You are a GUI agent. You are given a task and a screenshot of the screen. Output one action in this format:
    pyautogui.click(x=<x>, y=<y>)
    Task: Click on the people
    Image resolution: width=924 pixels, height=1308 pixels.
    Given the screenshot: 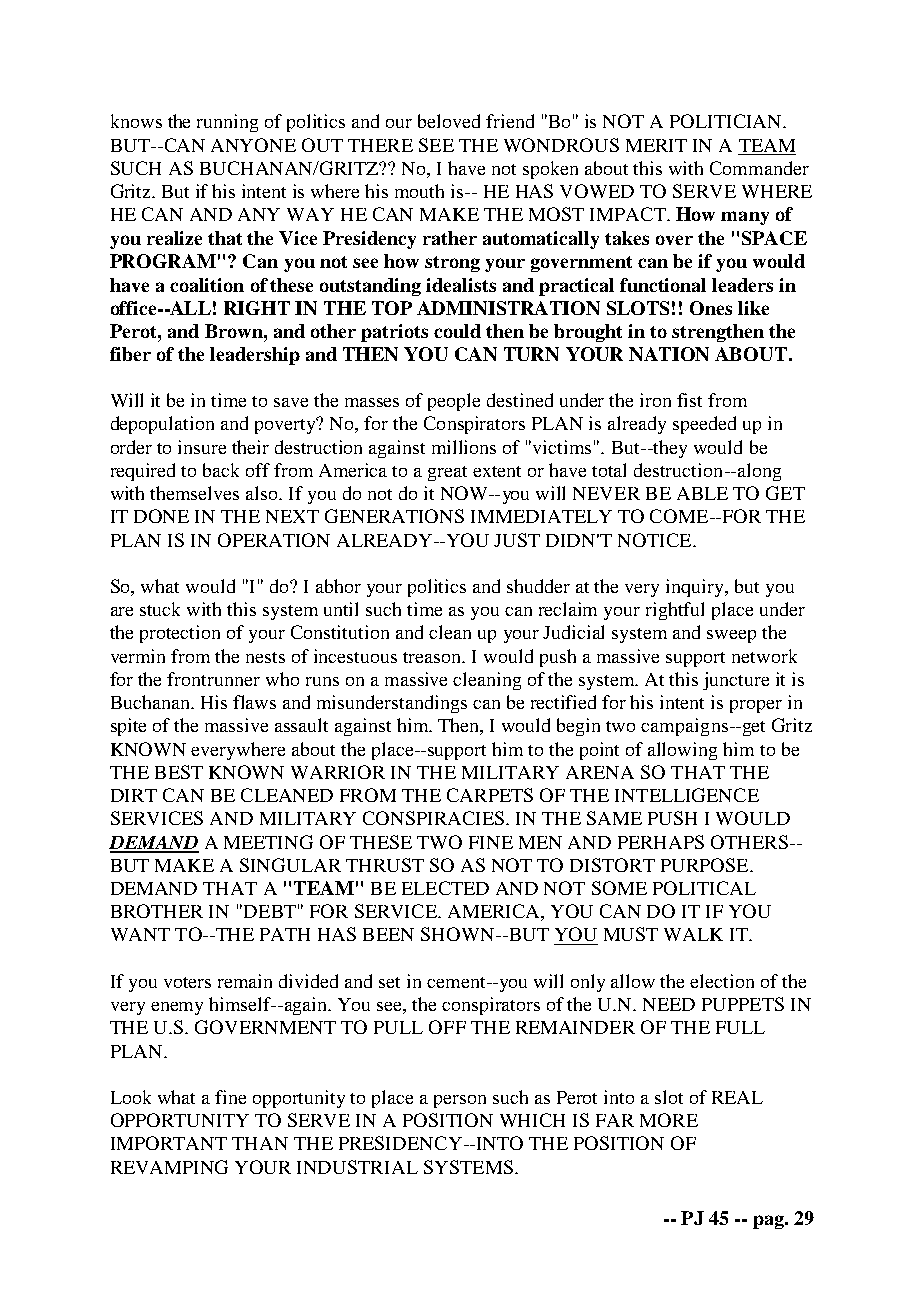 What is the action you would take?
    pyautogui.click(x=454, y=402)
